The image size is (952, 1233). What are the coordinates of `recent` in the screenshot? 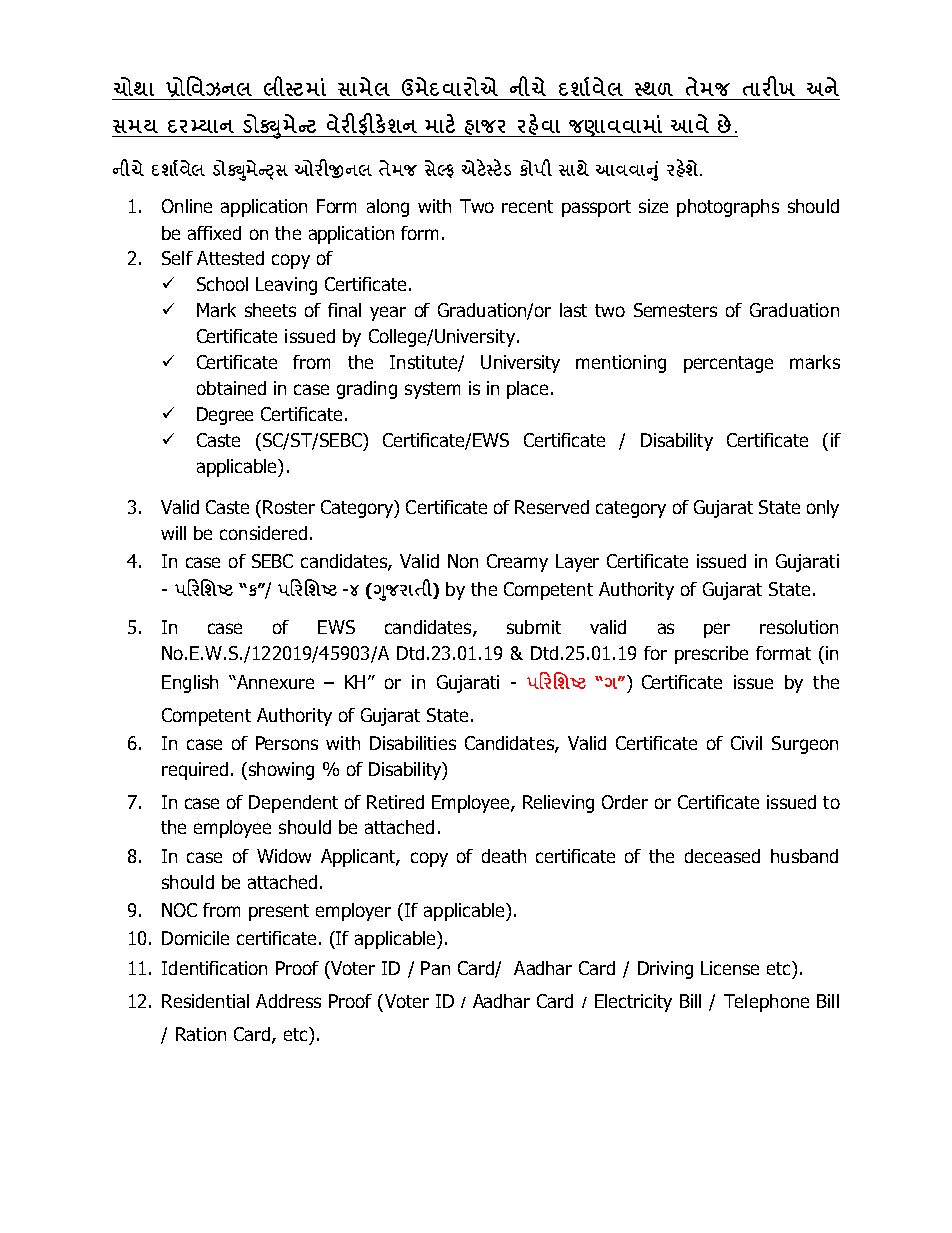 It's located at (527, 206).
